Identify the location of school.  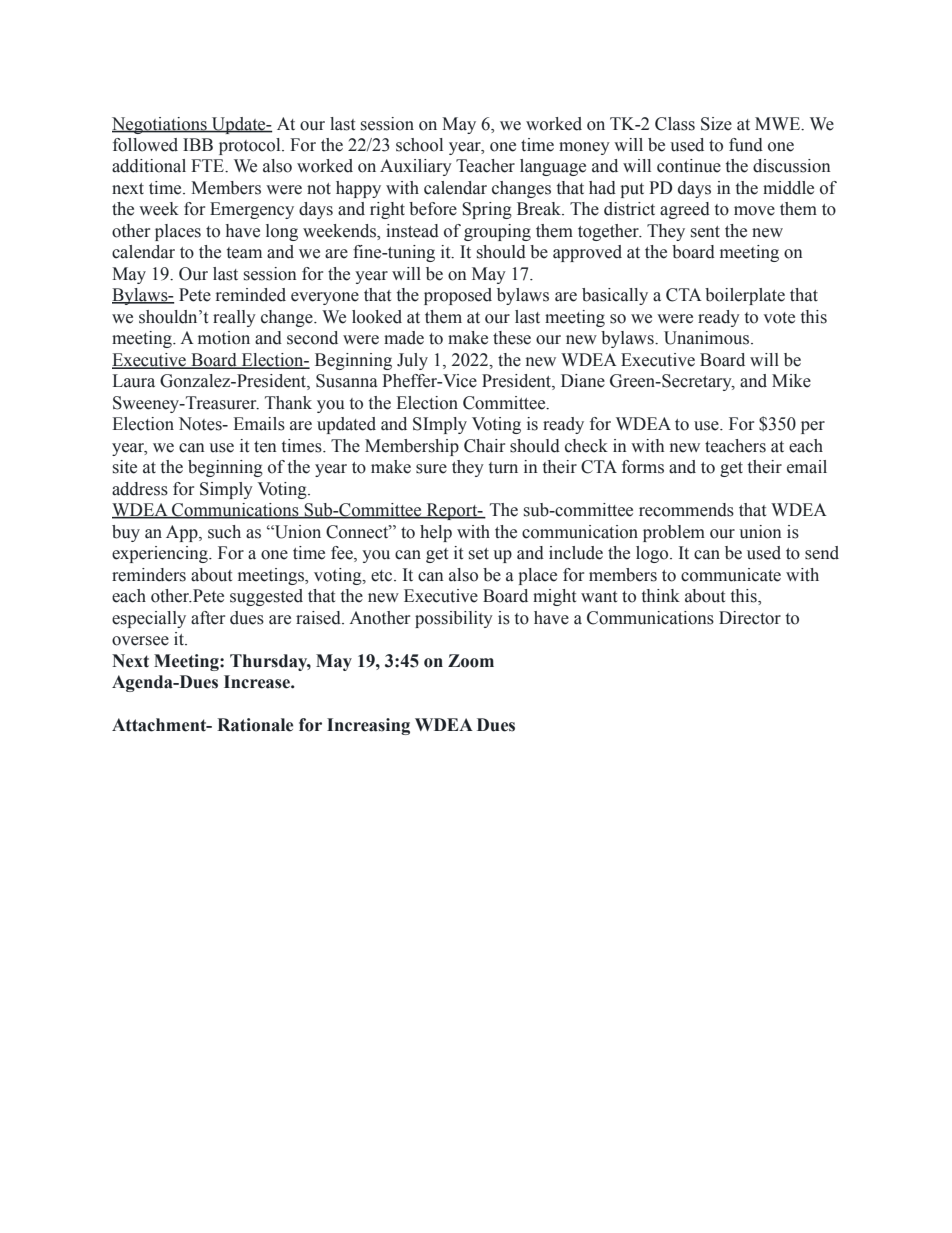
(419, 145).
